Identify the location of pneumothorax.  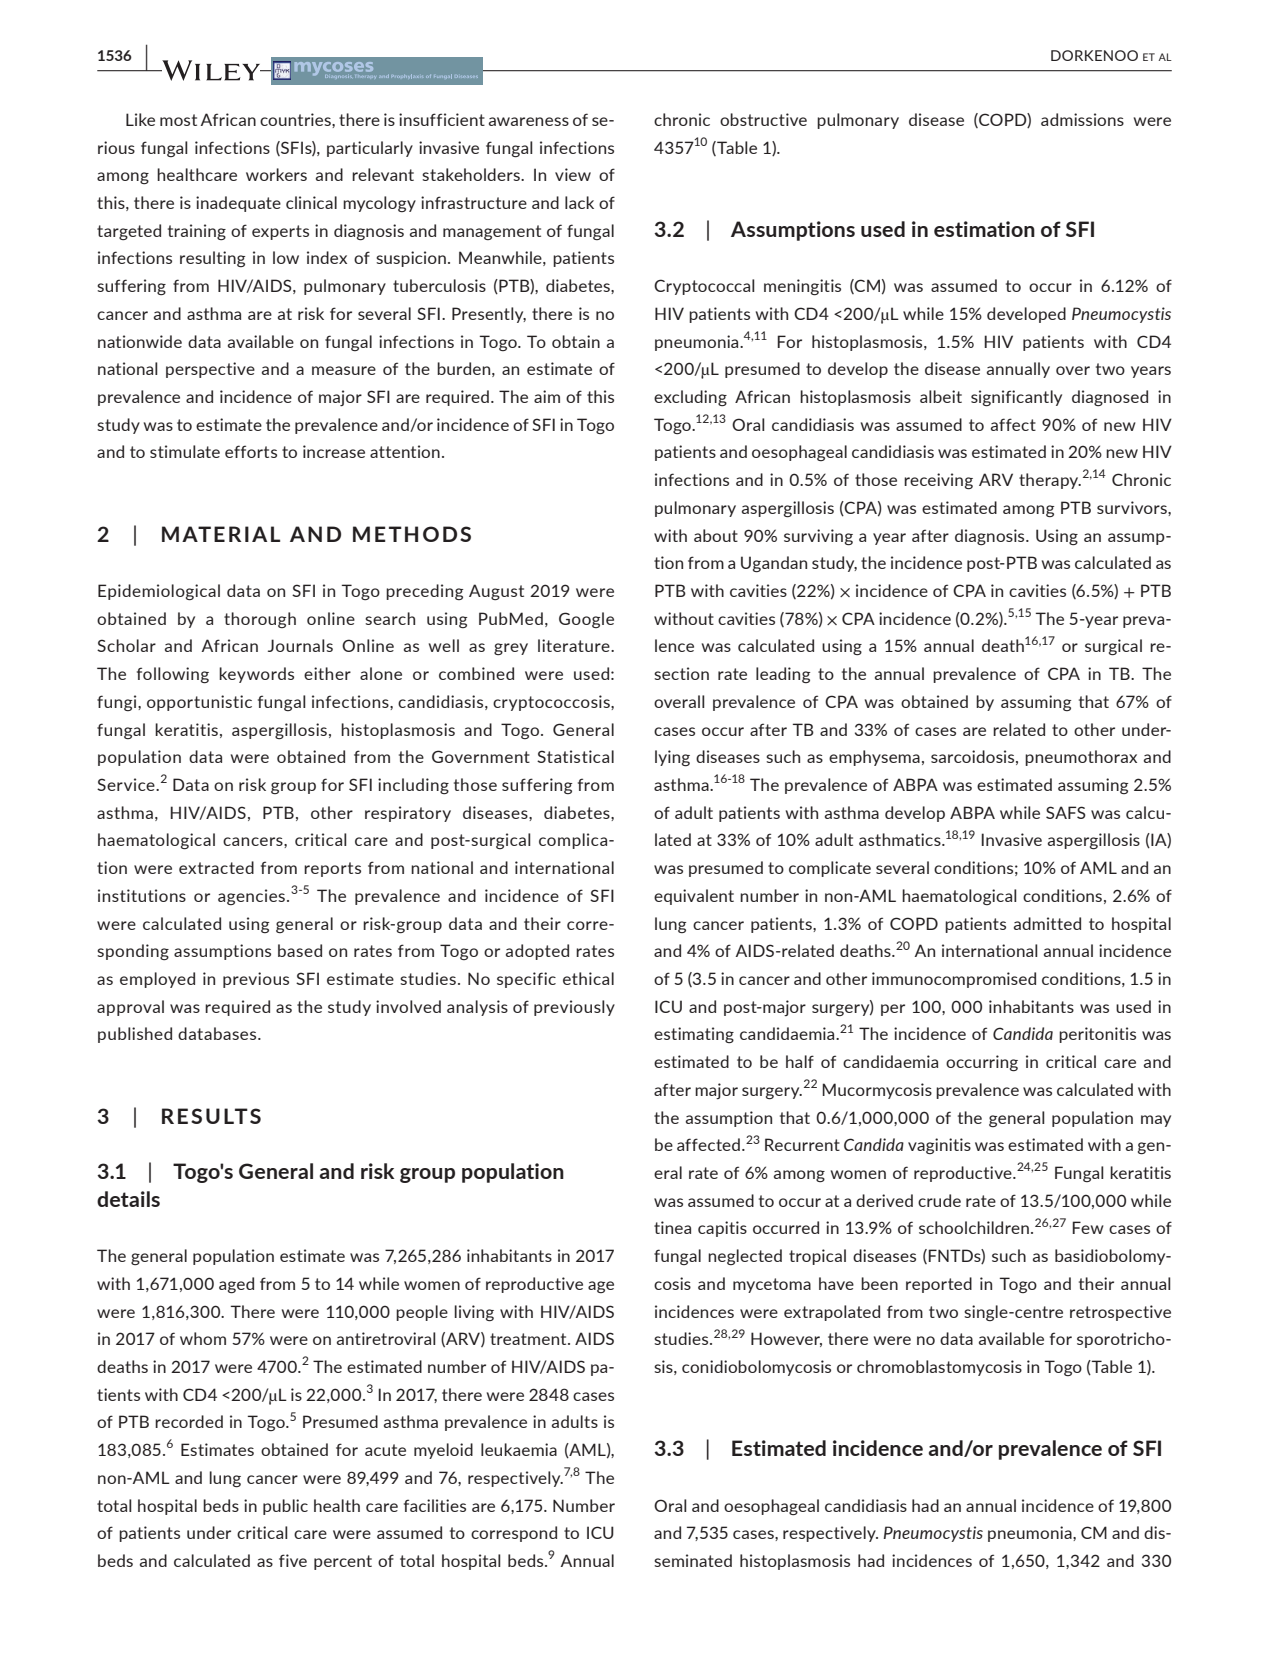
(1081, 758).
